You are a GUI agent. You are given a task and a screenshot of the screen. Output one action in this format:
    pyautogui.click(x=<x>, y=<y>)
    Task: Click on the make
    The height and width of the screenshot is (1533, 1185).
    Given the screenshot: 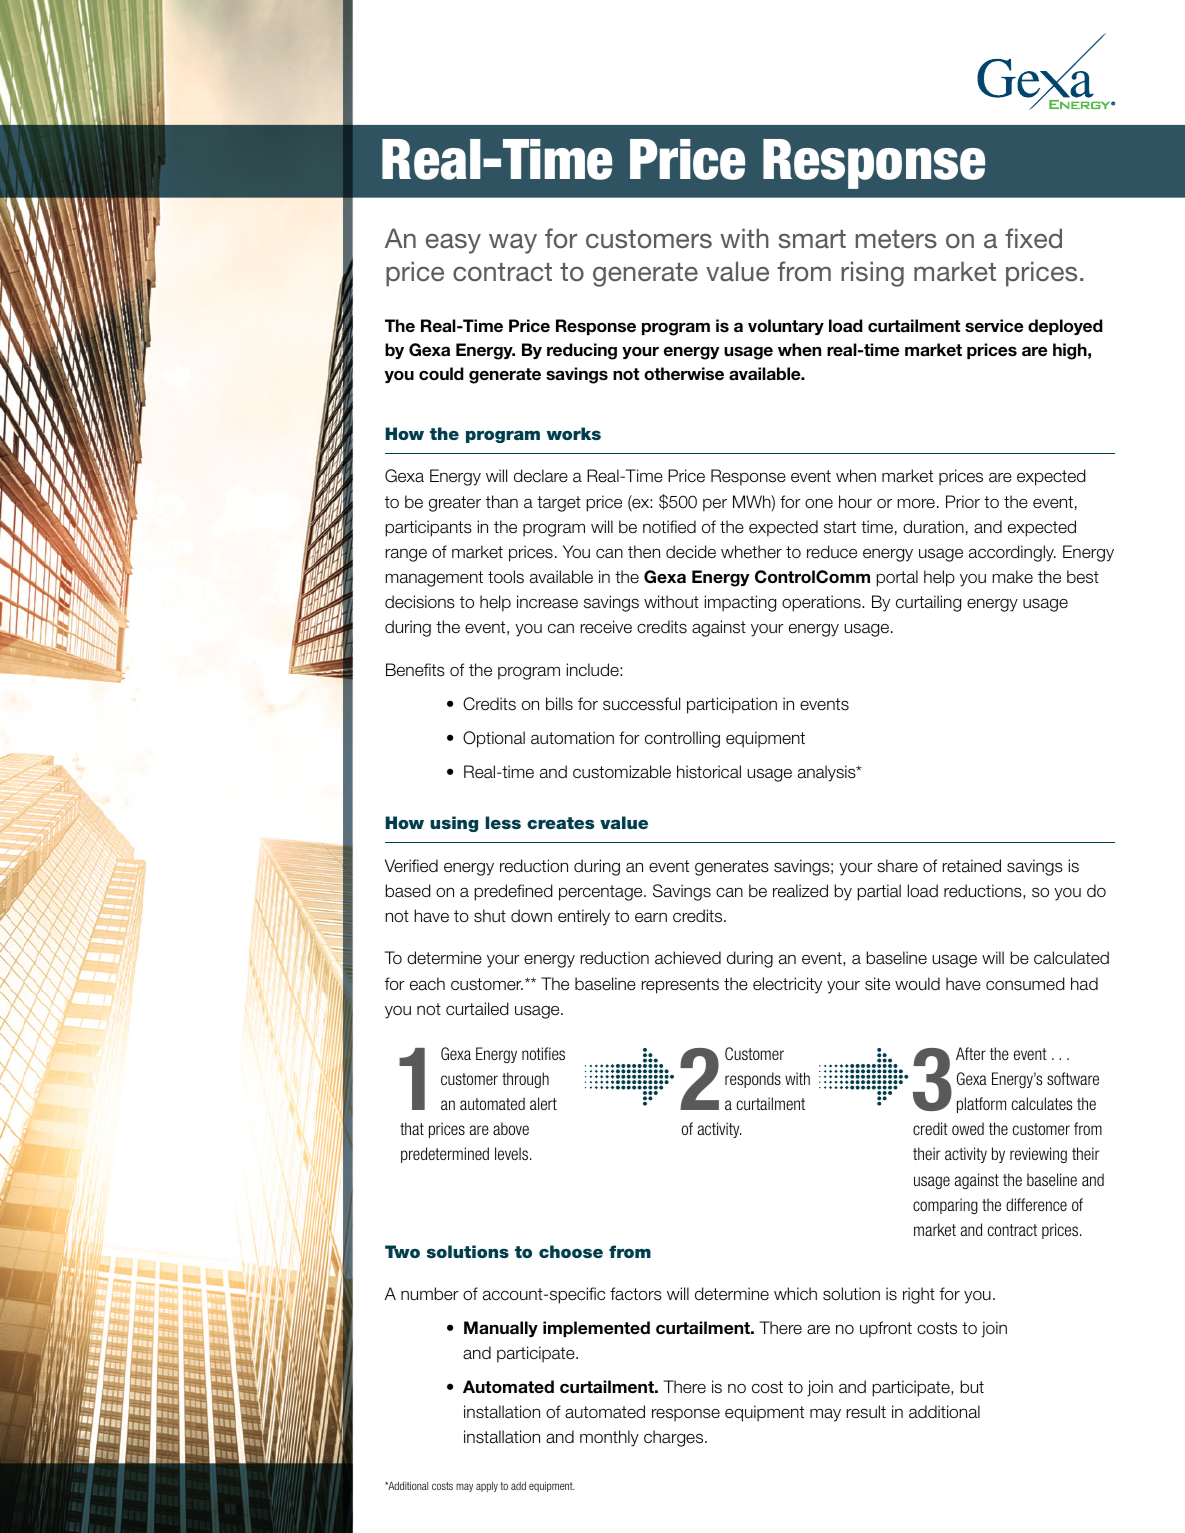 What is the action you would take?
    pyautogui.click(x=1012, y=577)
